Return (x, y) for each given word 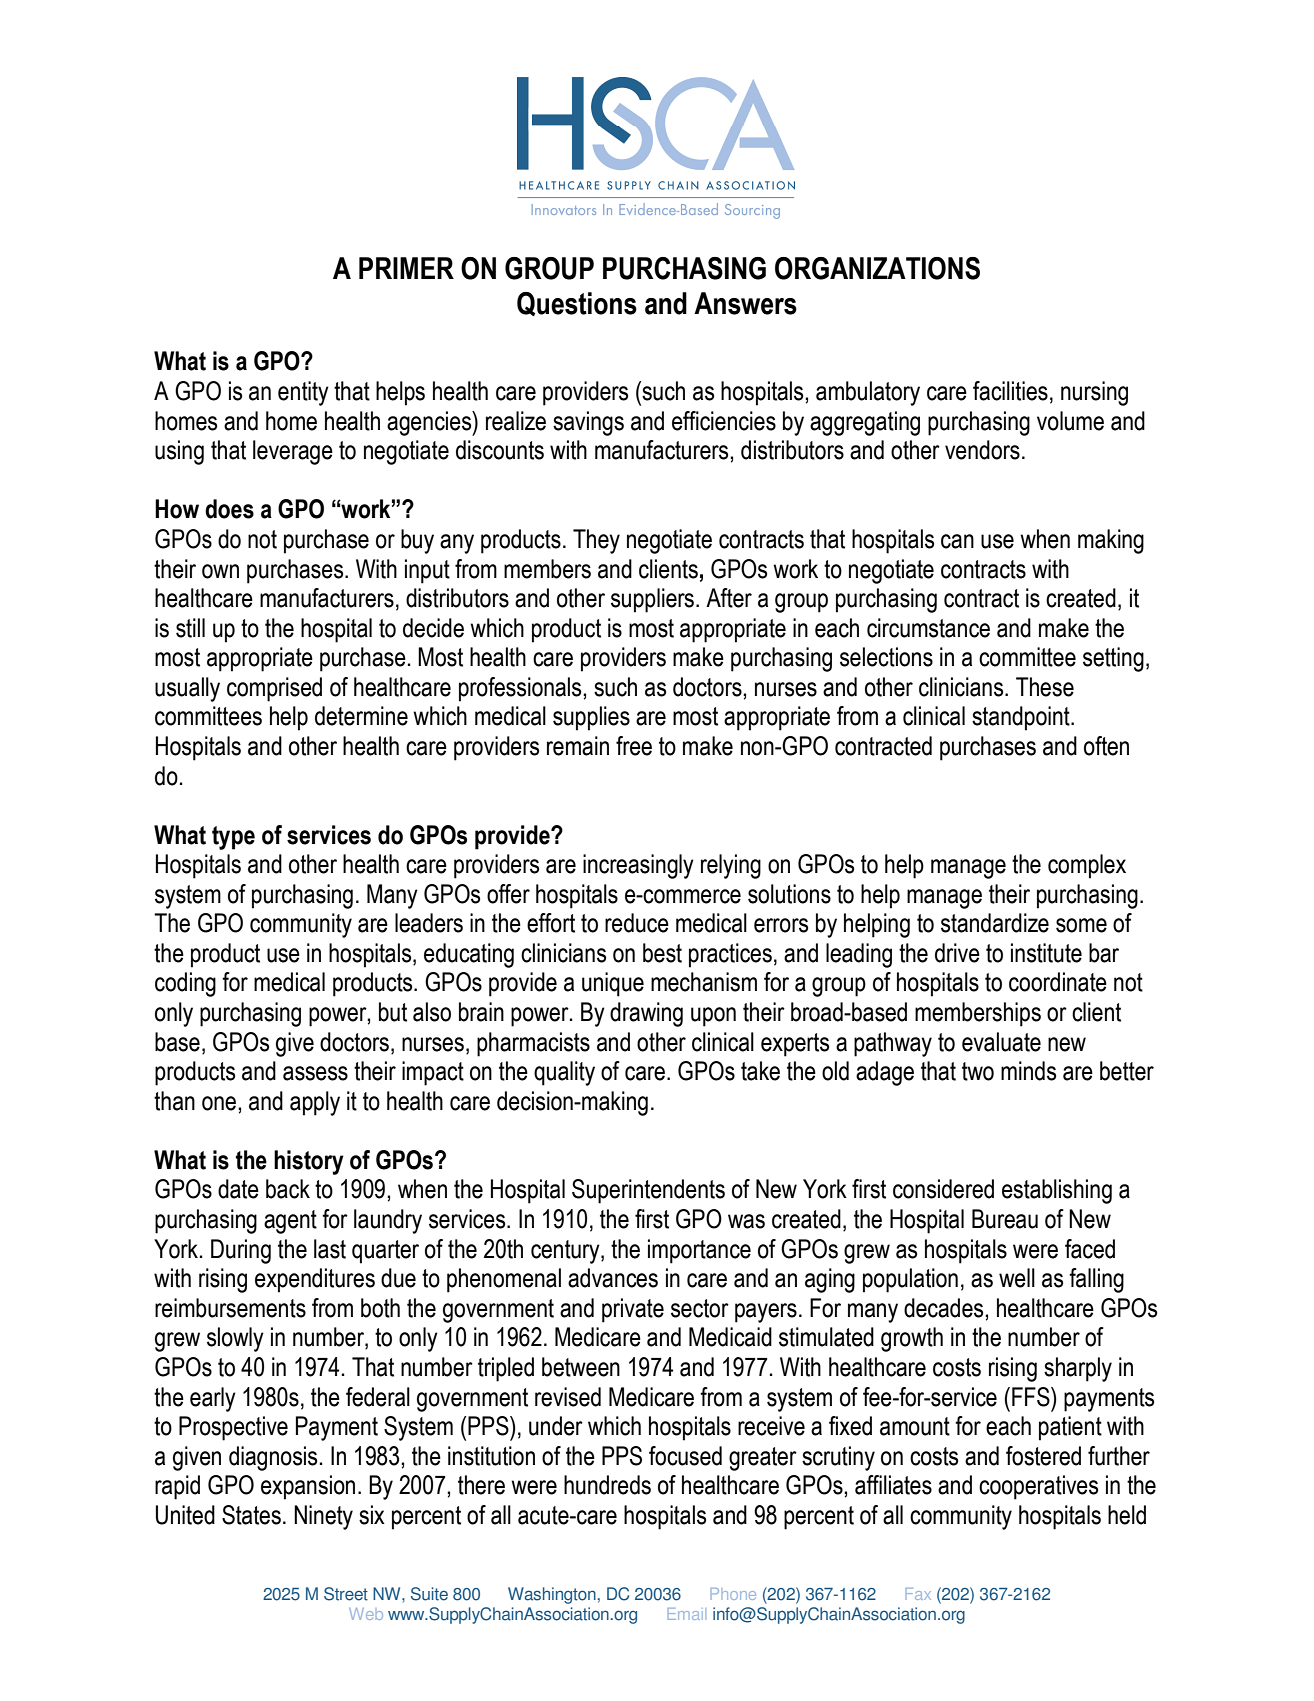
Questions (577, 304)
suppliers (652, 600)
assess (315, 1073)
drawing (646, 1014)
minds (1028, 1071)
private (633, 1310)
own (220, 571)
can (957, 541)
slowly (235, 1339)
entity (303, 393)
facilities (1010, 391)
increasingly (638, 866)
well (1017, 1278)
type (233, 838)
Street (346, 1594)
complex (1087, 866)
